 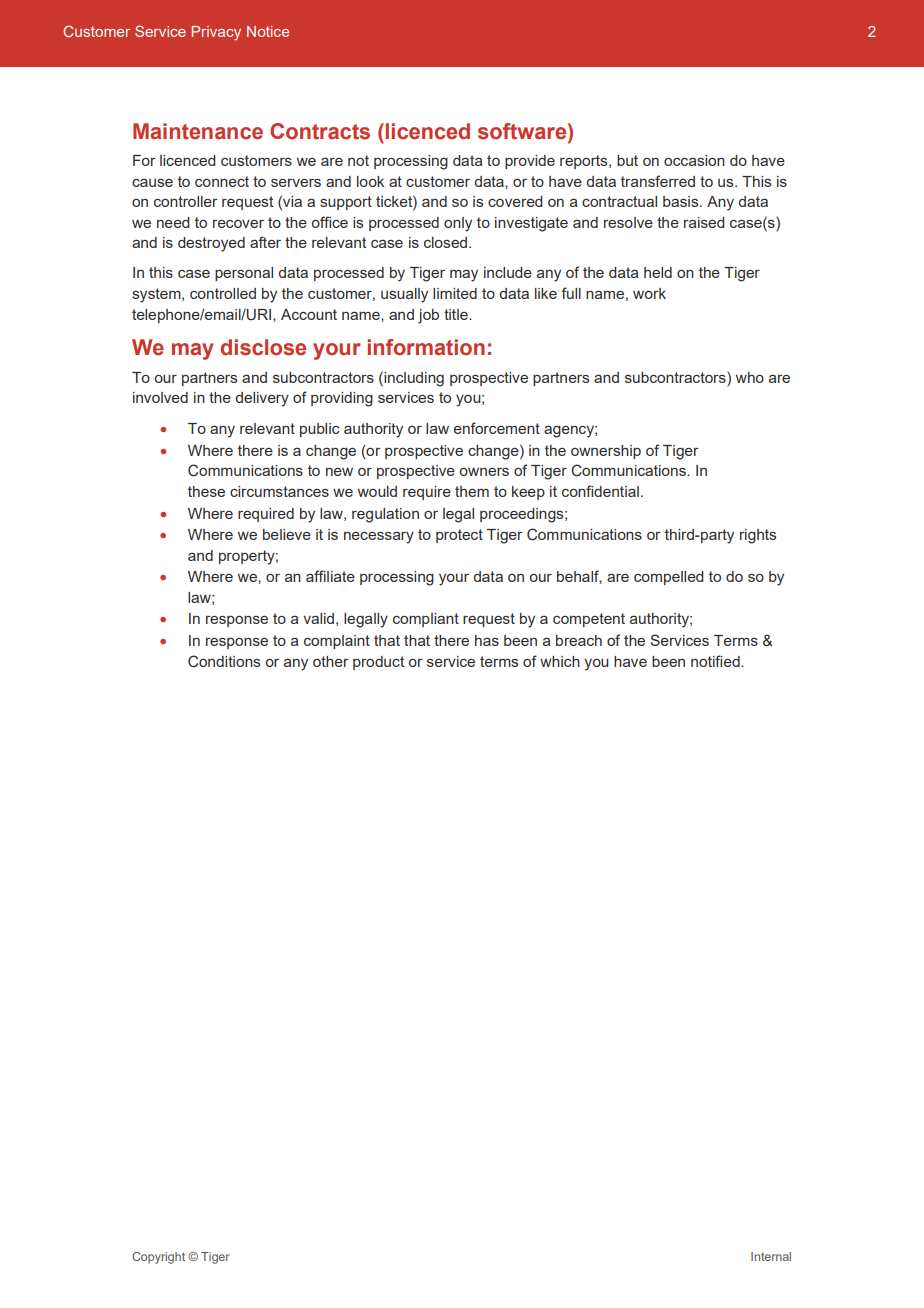 What do you see at coordinates (331, 661) in the page?
I see `other` at bounding box center [331, 661].
